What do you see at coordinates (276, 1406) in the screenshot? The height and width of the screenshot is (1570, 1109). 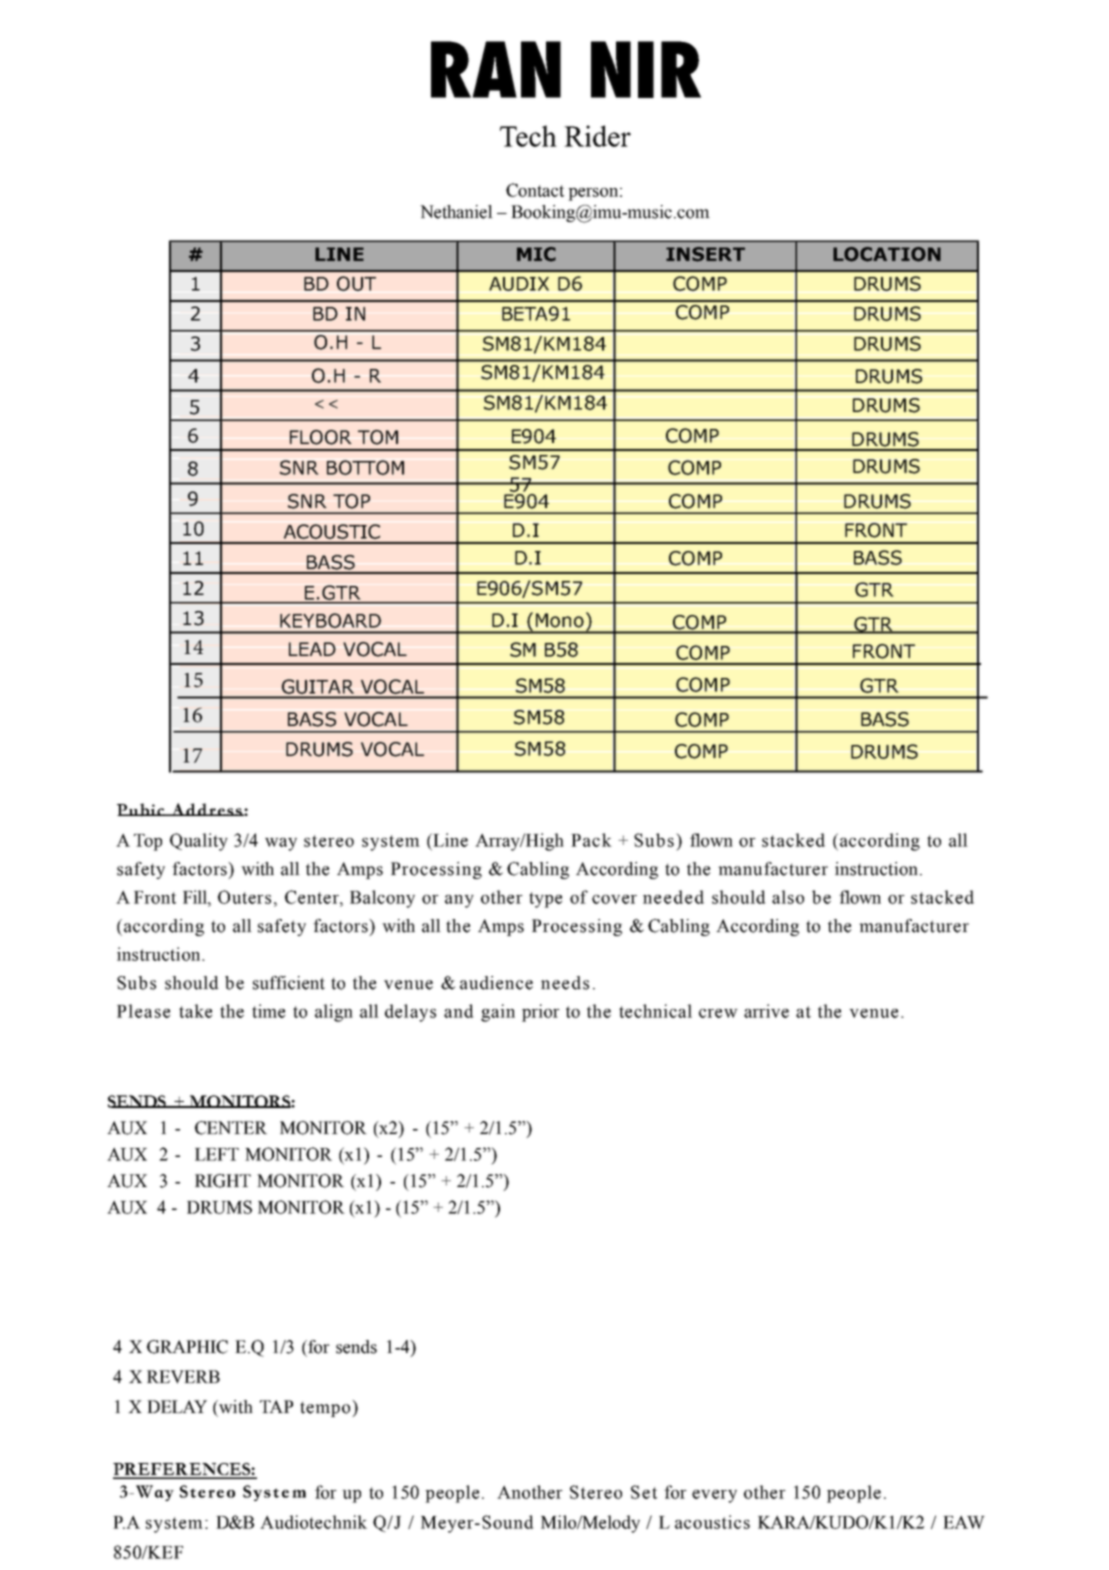 I see `TAP` at bounding box center [276, 1406].
